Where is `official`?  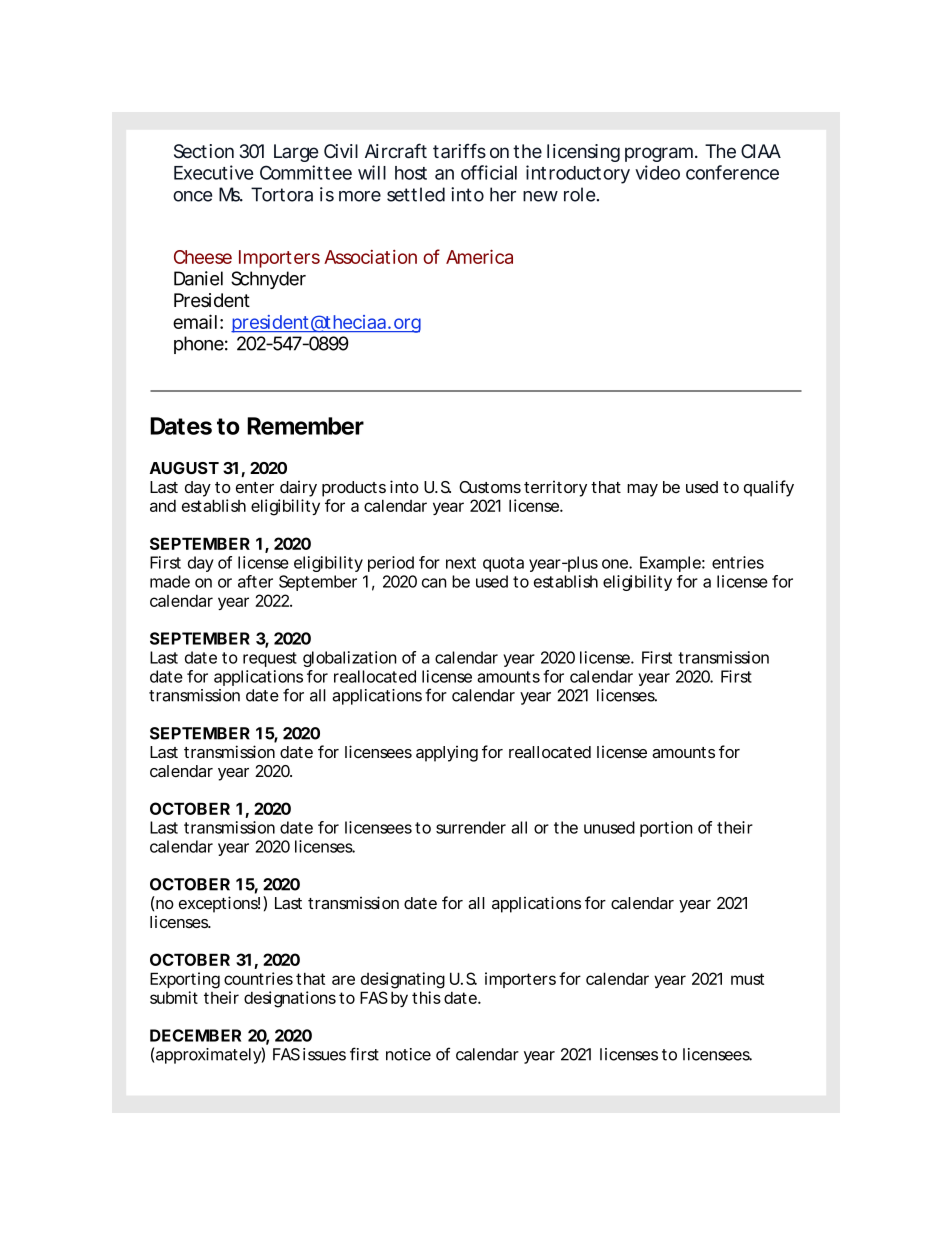 official is located at coordinates (489, 172).
